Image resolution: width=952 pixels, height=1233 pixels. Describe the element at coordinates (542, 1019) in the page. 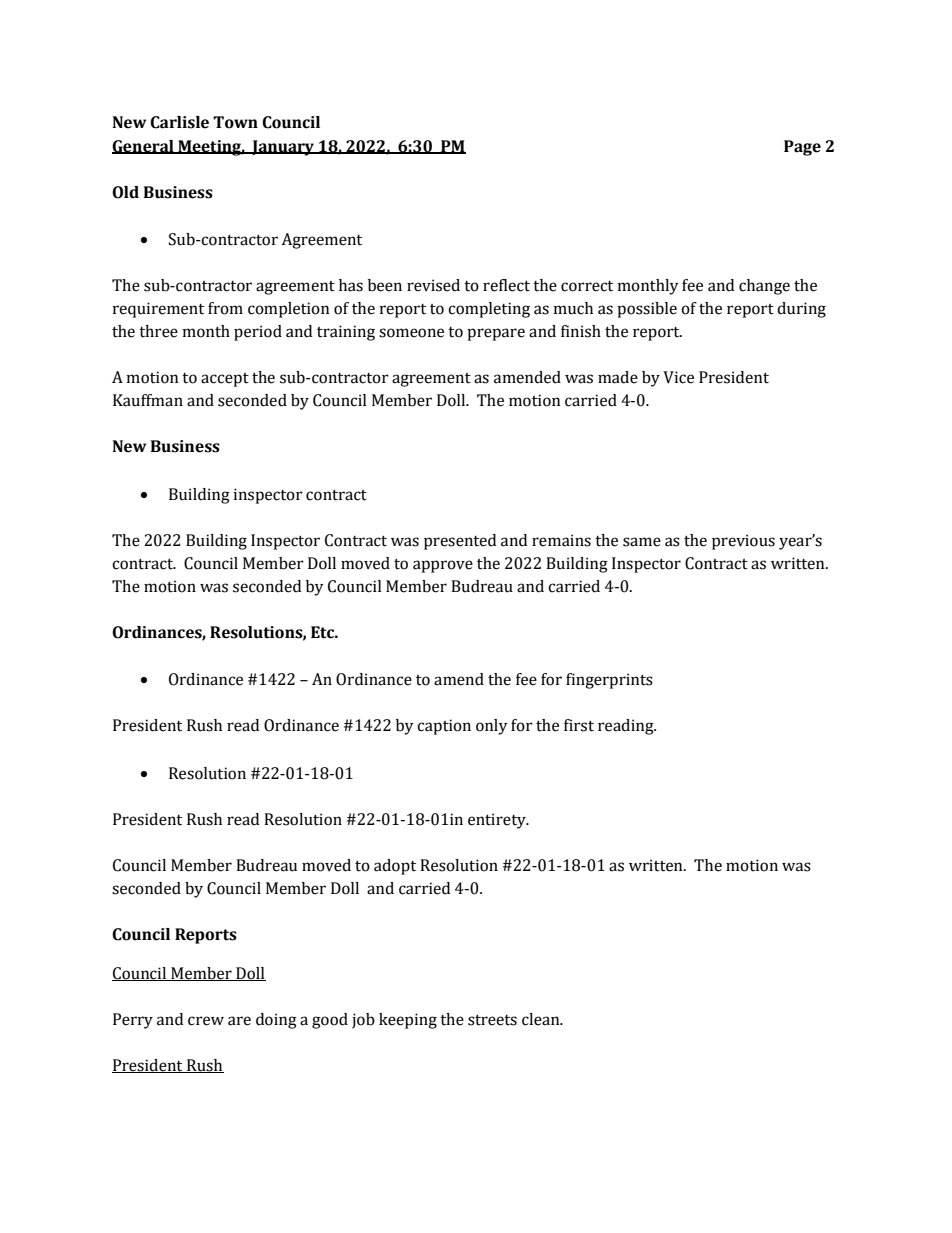

I see `clean` at that location.
